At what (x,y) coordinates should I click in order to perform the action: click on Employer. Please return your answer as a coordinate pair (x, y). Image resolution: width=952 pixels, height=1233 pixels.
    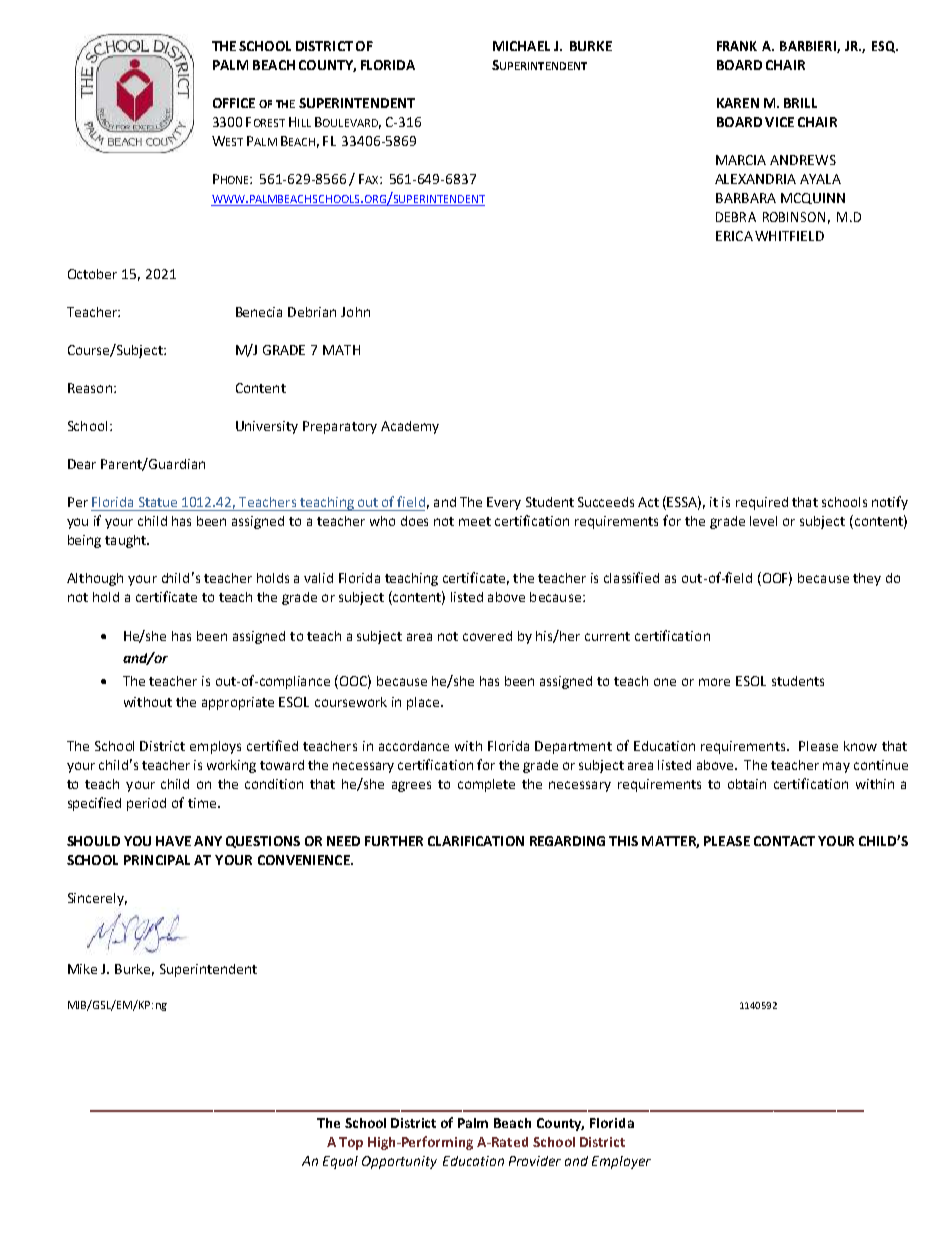
    Looking at the image, I should click on (621, 1162).
